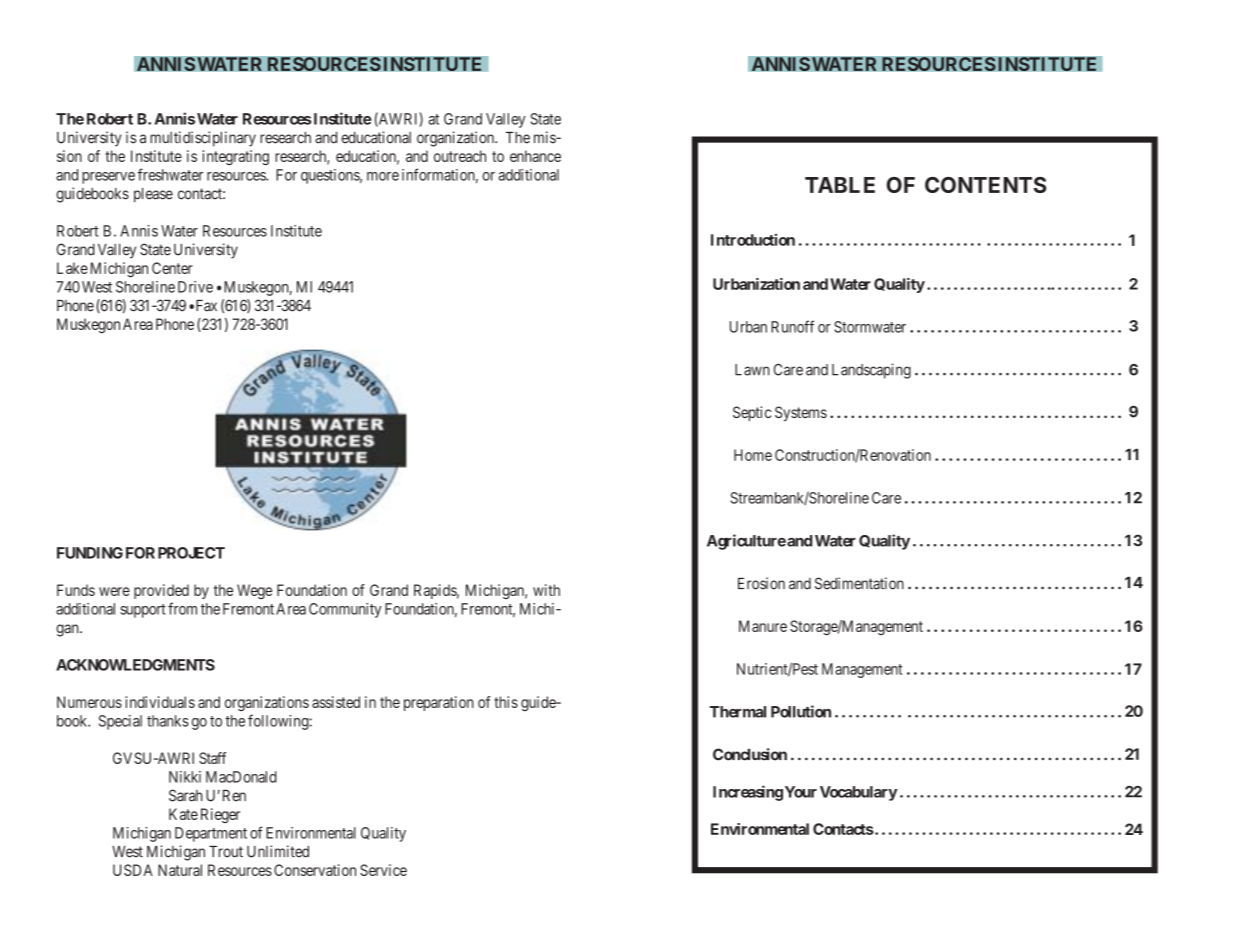  I want to click on Lawn, so click(752, 370).
